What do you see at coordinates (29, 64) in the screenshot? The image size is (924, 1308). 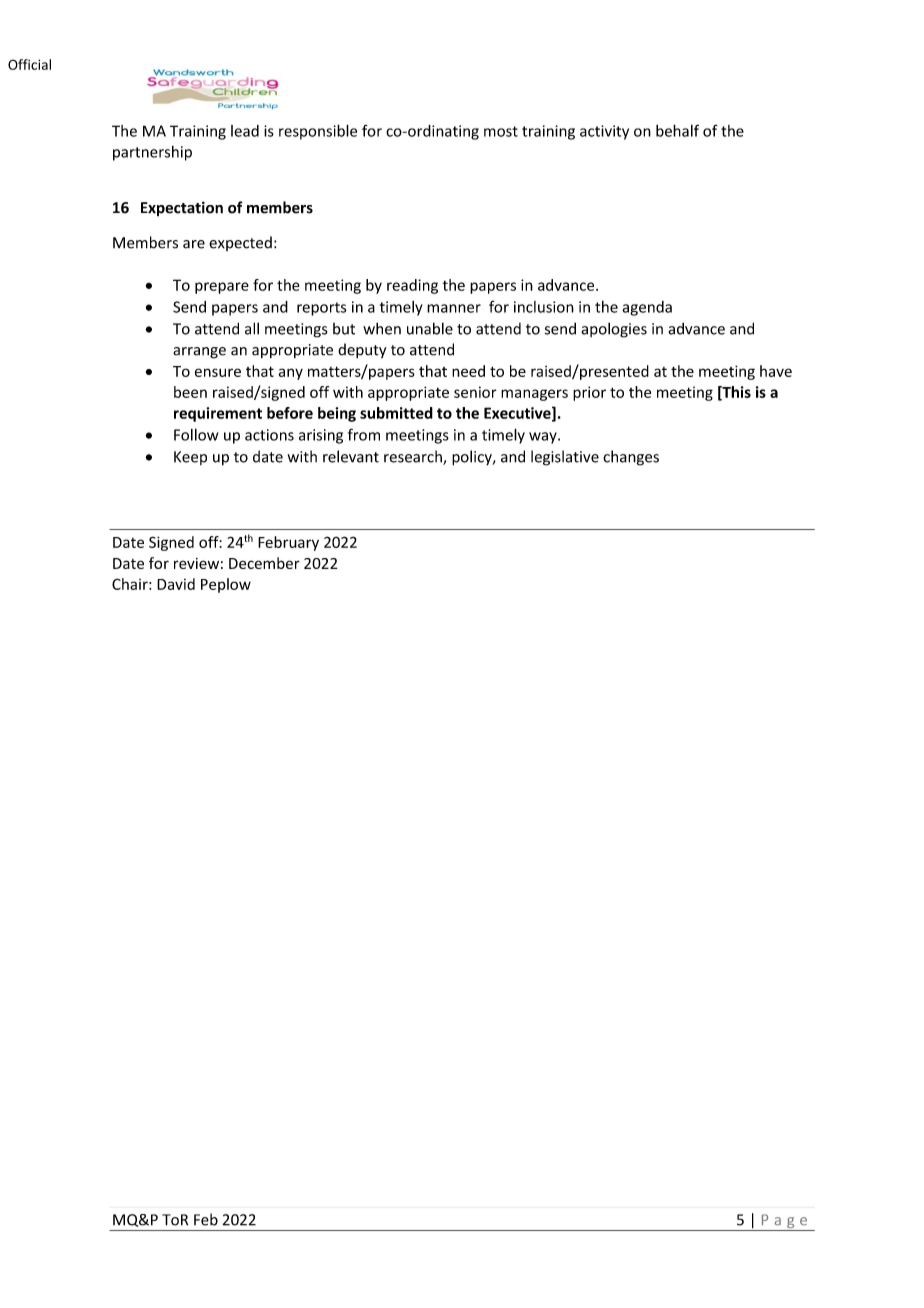 I see `Official` at bounding box center [29, 64].
